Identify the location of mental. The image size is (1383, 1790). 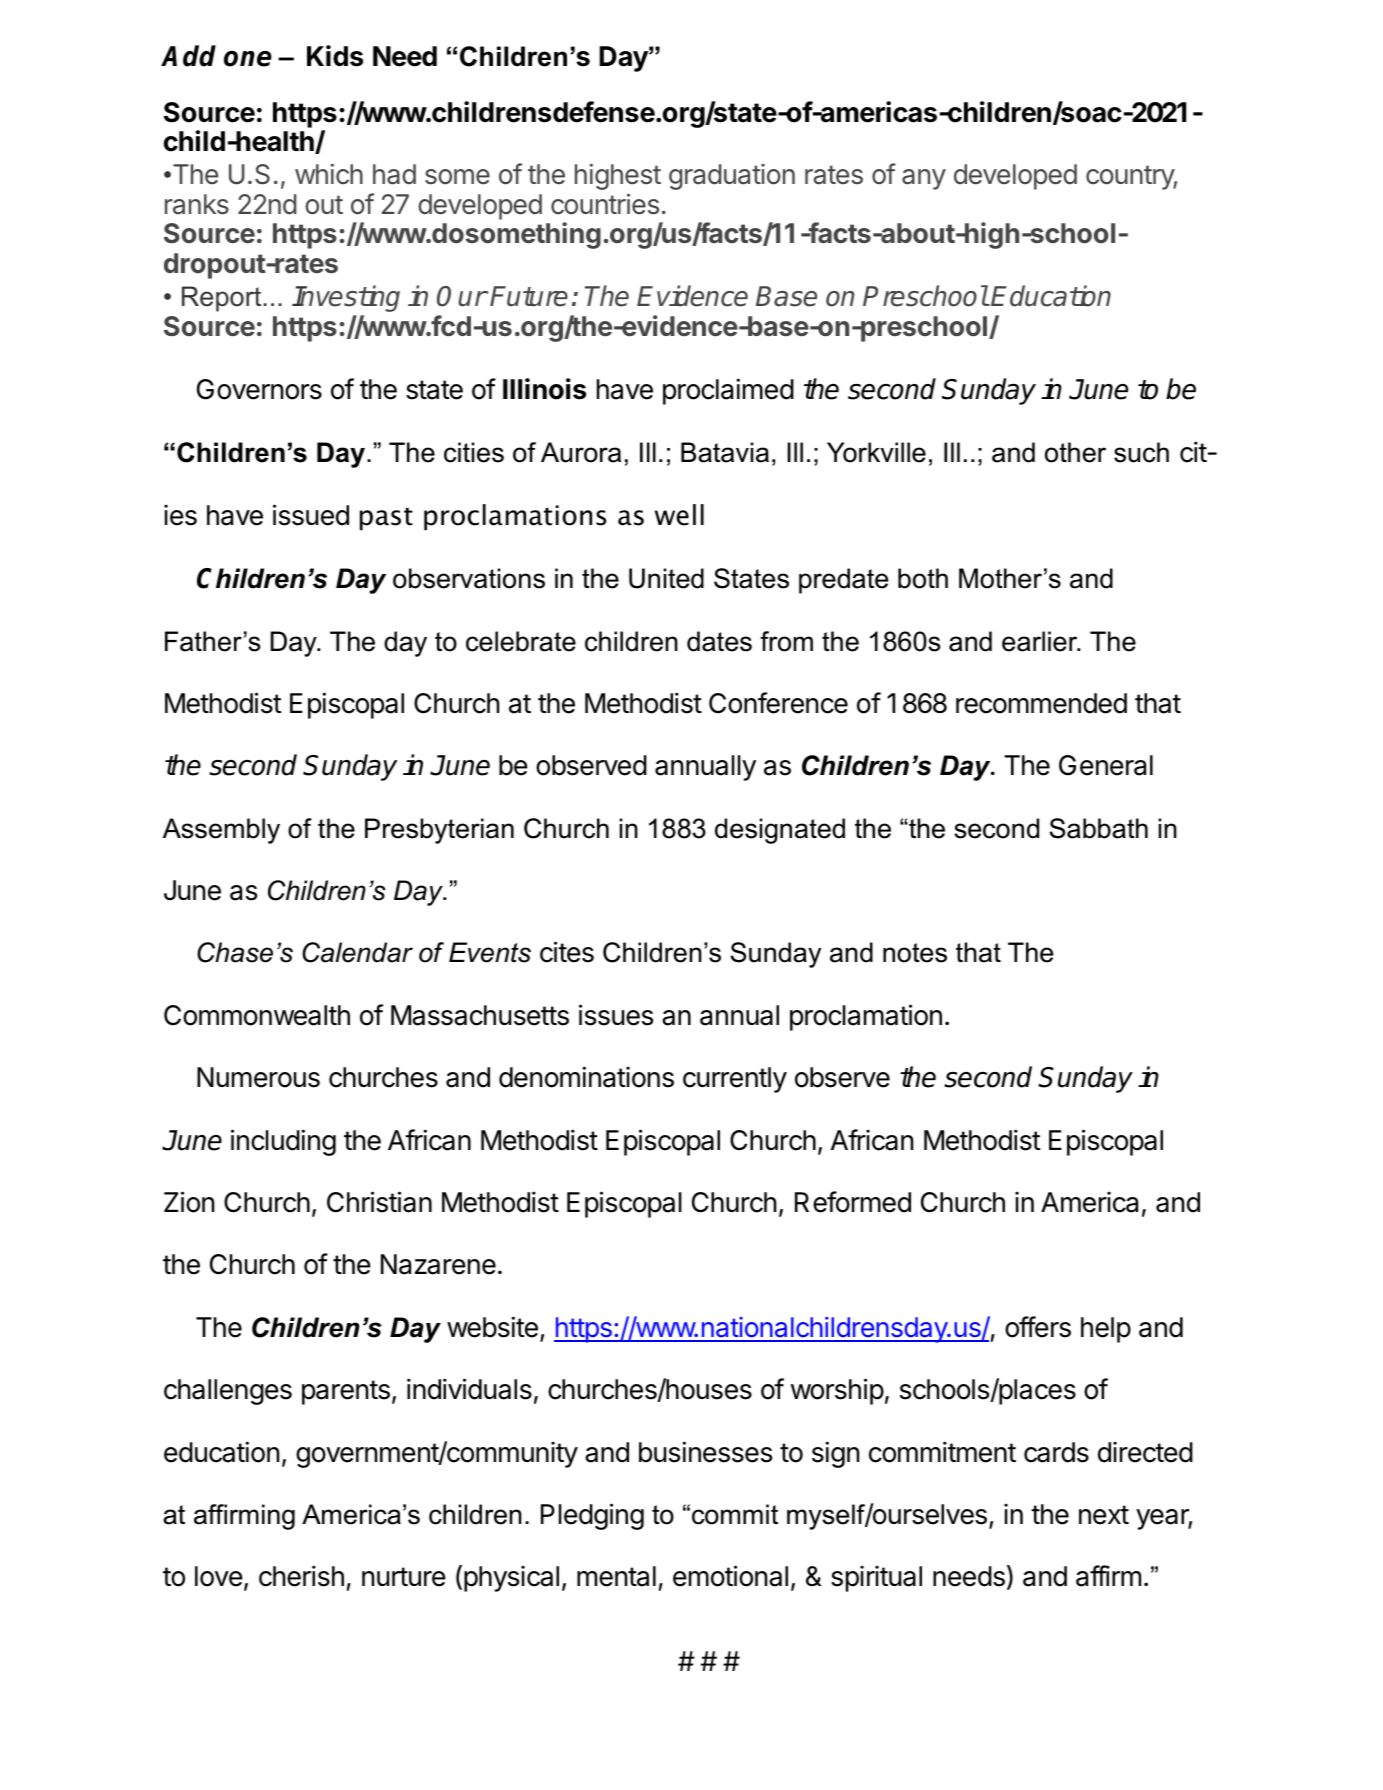
(616, 1576).
